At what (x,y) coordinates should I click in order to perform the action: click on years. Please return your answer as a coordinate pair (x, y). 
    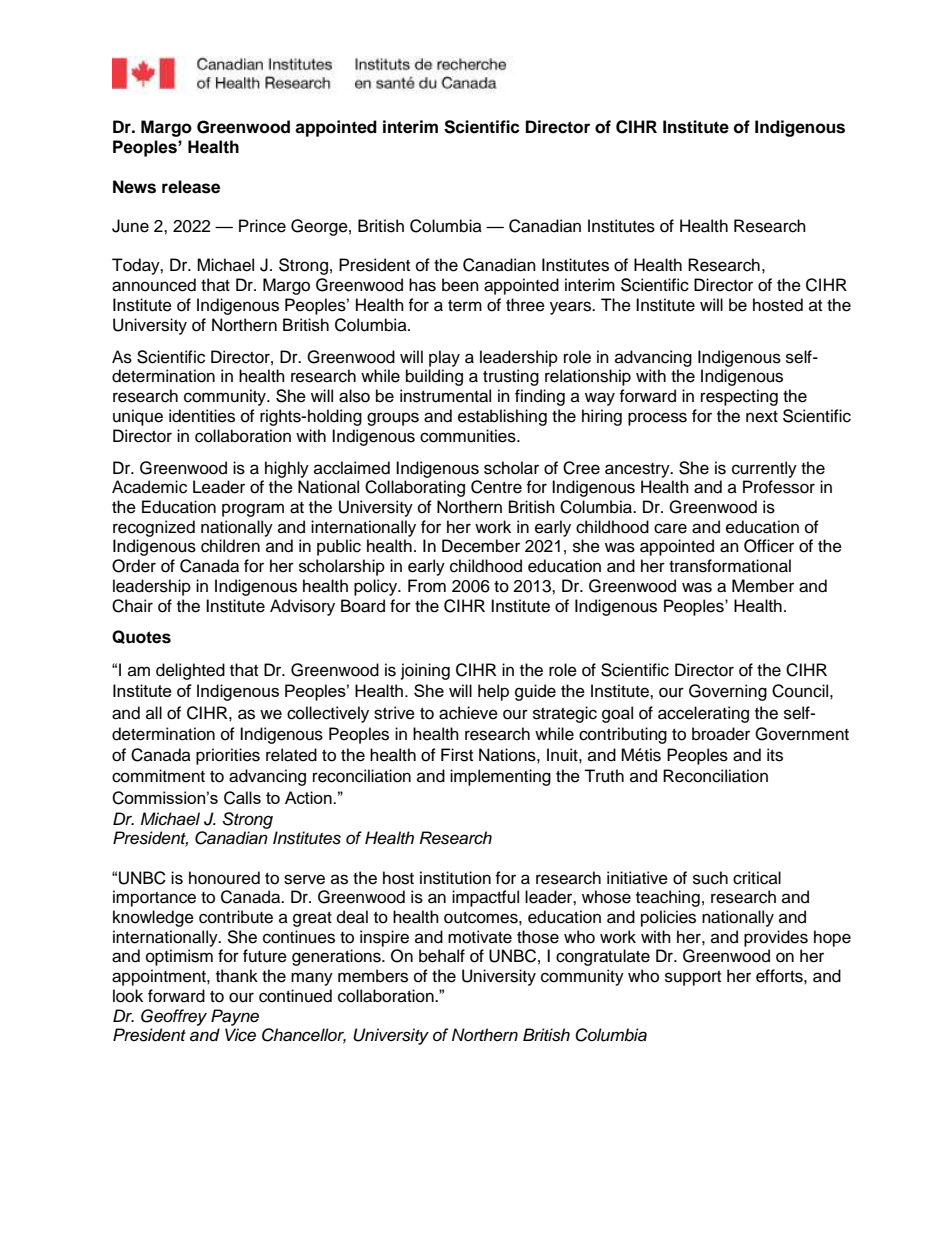
    Looking at the image, I should click on (572, 308).
